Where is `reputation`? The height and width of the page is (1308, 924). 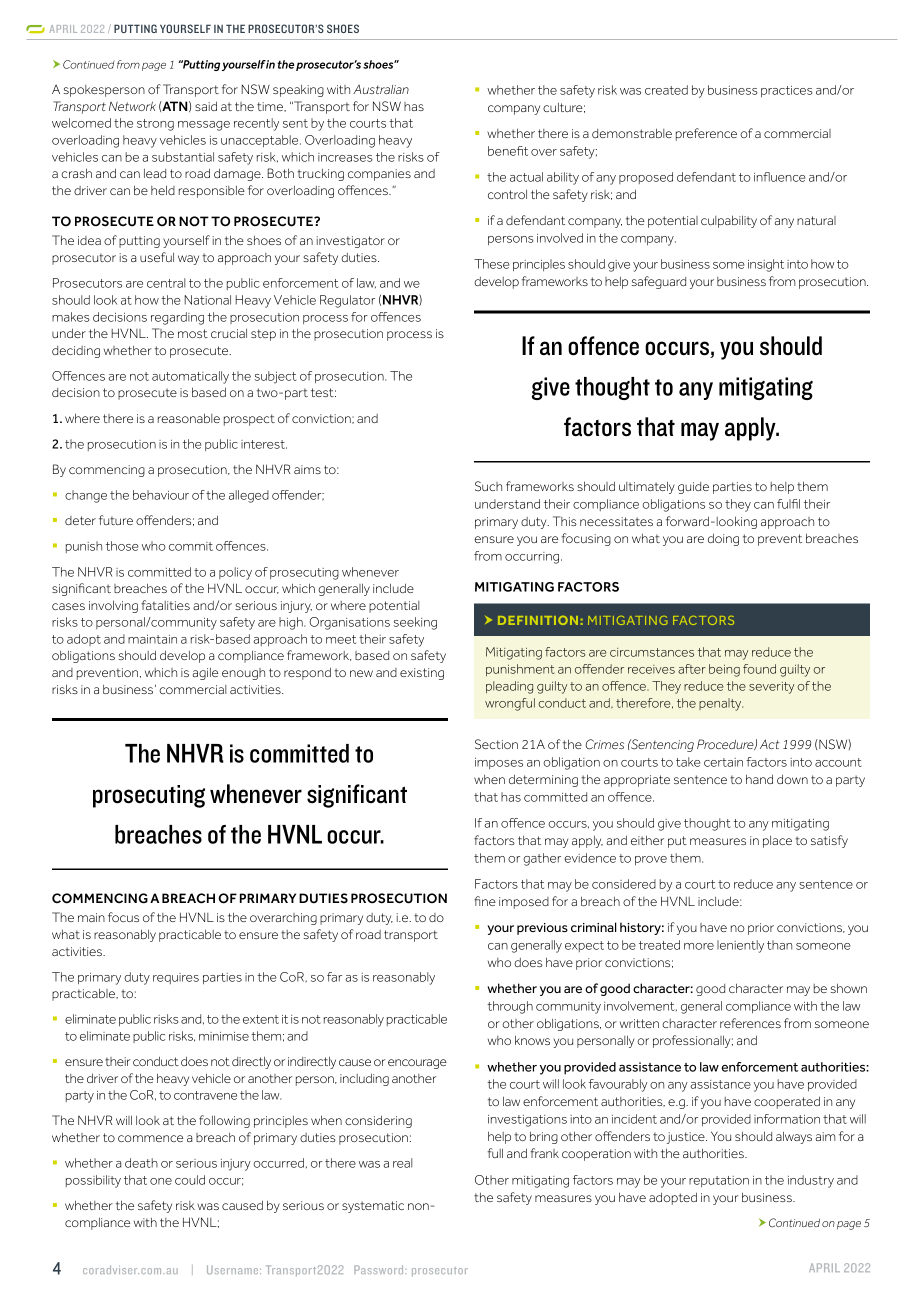 reputation is located at coordinates (719, 1181).
